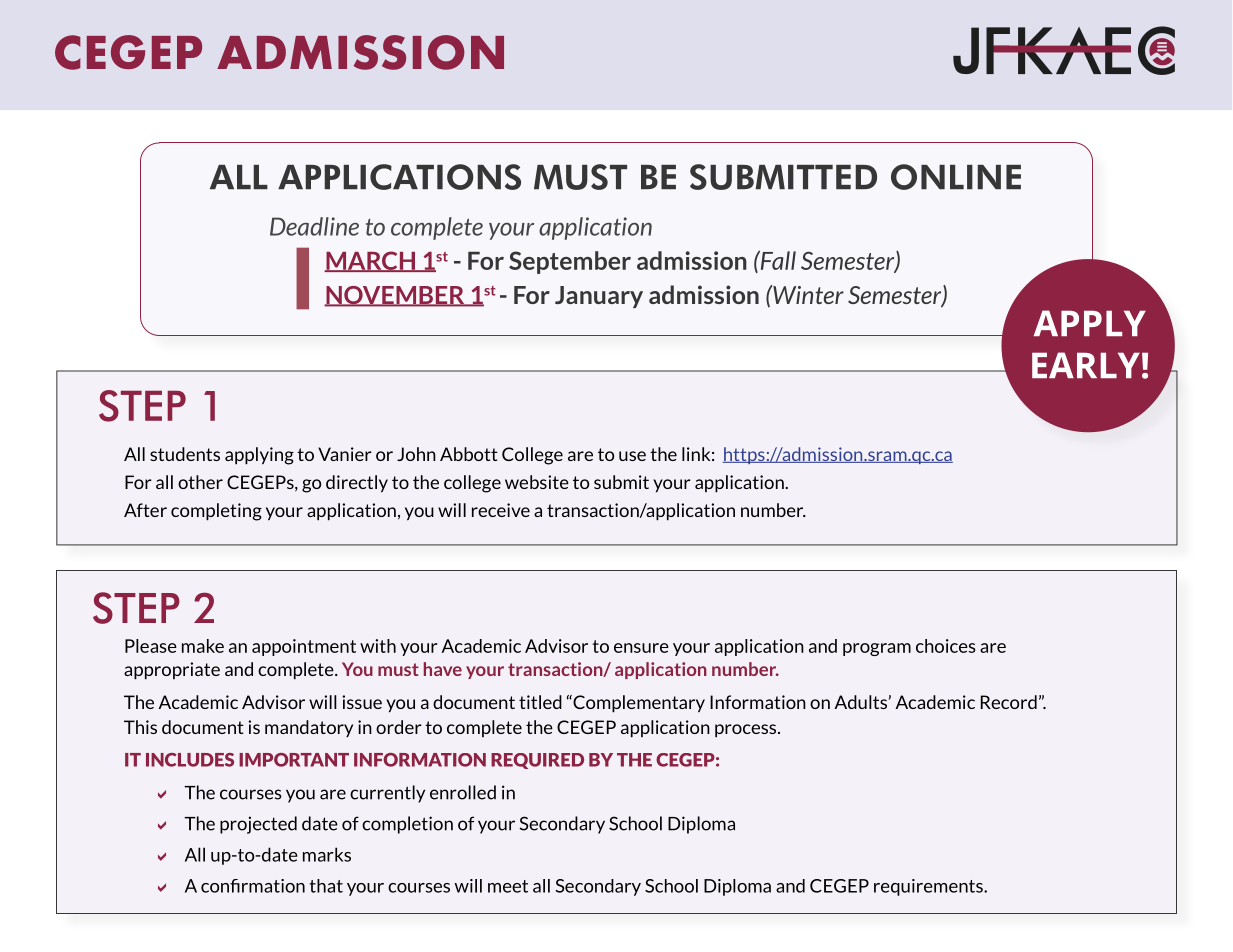  I want to click on ONLINE, so click(956, 177).
